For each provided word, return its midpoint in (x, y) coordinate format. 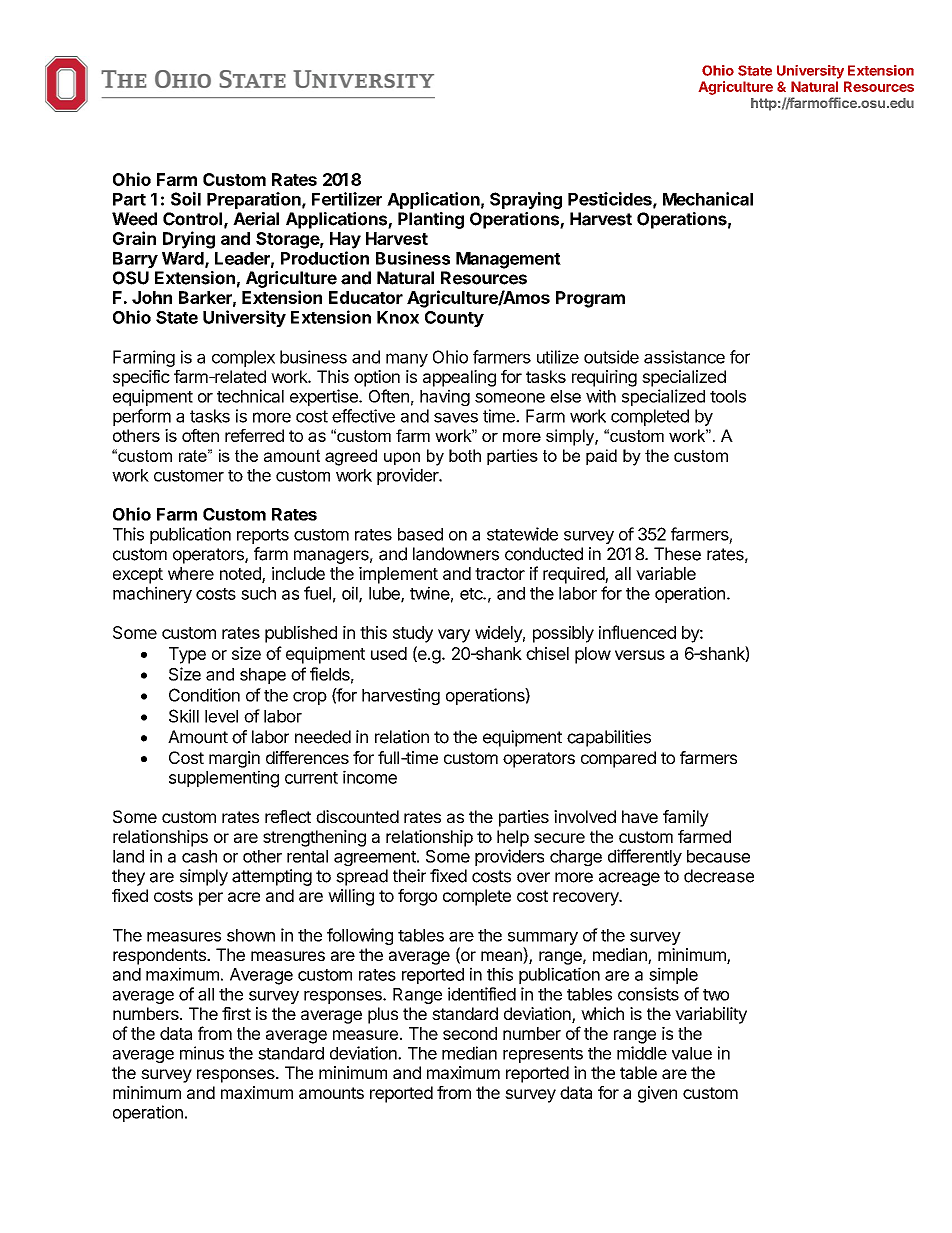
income (370, 777)
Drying (189, 240)
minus (202, 1053)
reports (263, 536)
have (640, 816)
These (677, 554)
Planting (431, 220)
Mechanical (708, 199)
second (470, 1033)
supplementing (224, 779)
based (420, 534)
